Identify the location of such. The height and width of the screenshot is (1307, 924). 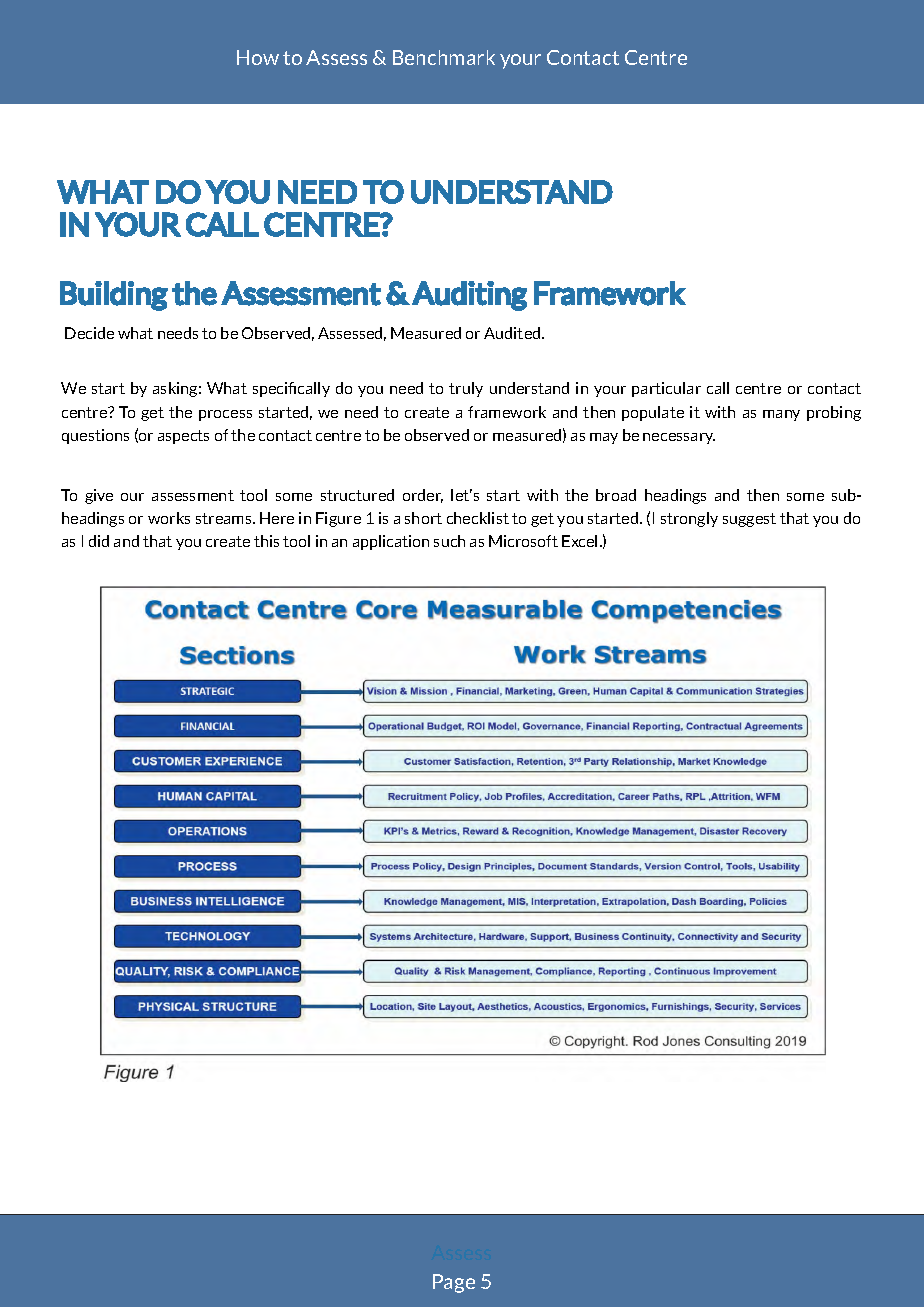
(449, 541).
